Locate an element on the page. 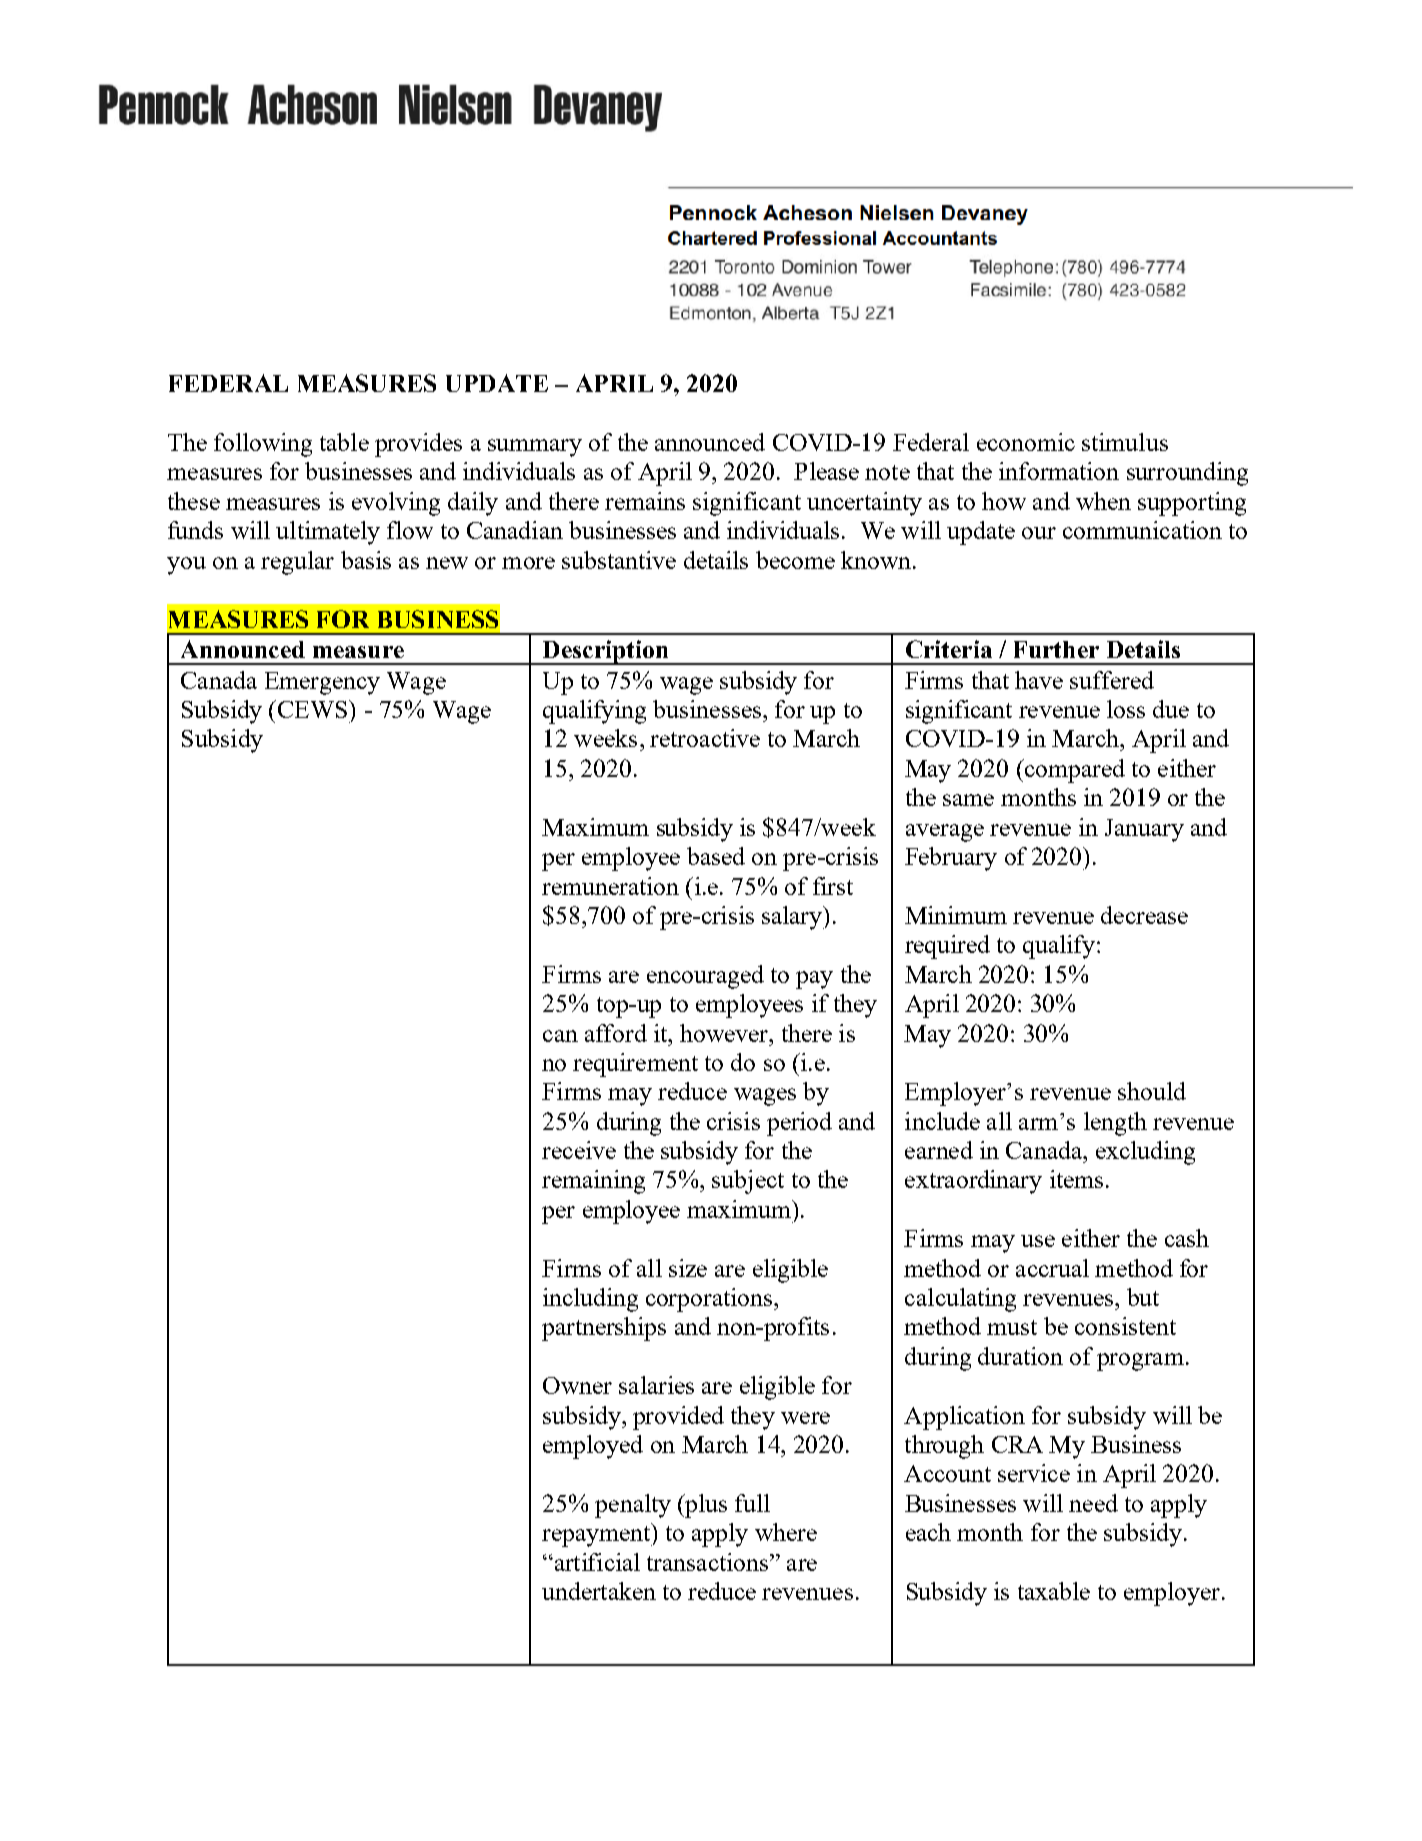 This image has width=1422, height=1841. decrease is located at coordinates (1144, 915).
